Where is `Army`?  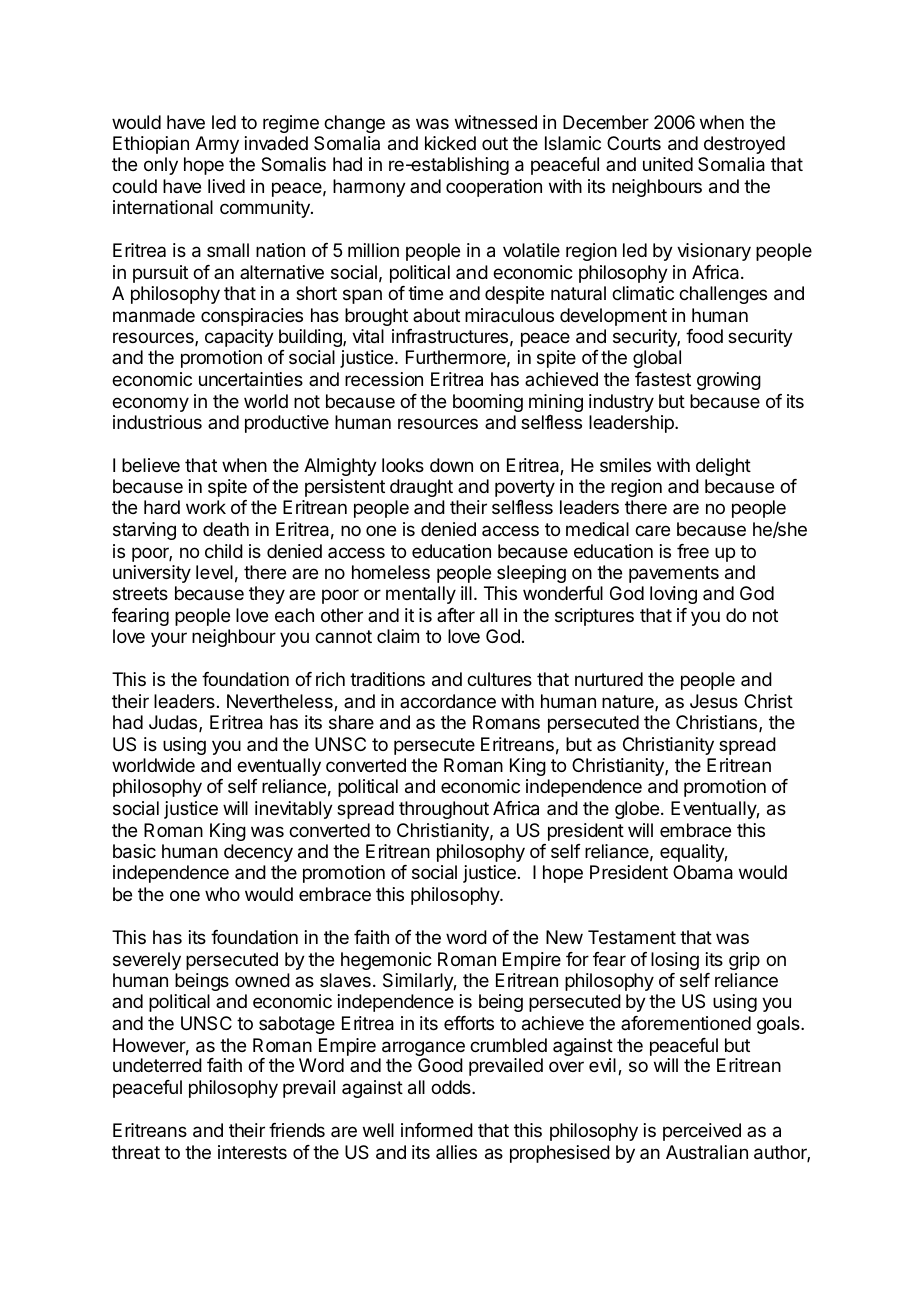 Army is located at coordinates (217, 145).
